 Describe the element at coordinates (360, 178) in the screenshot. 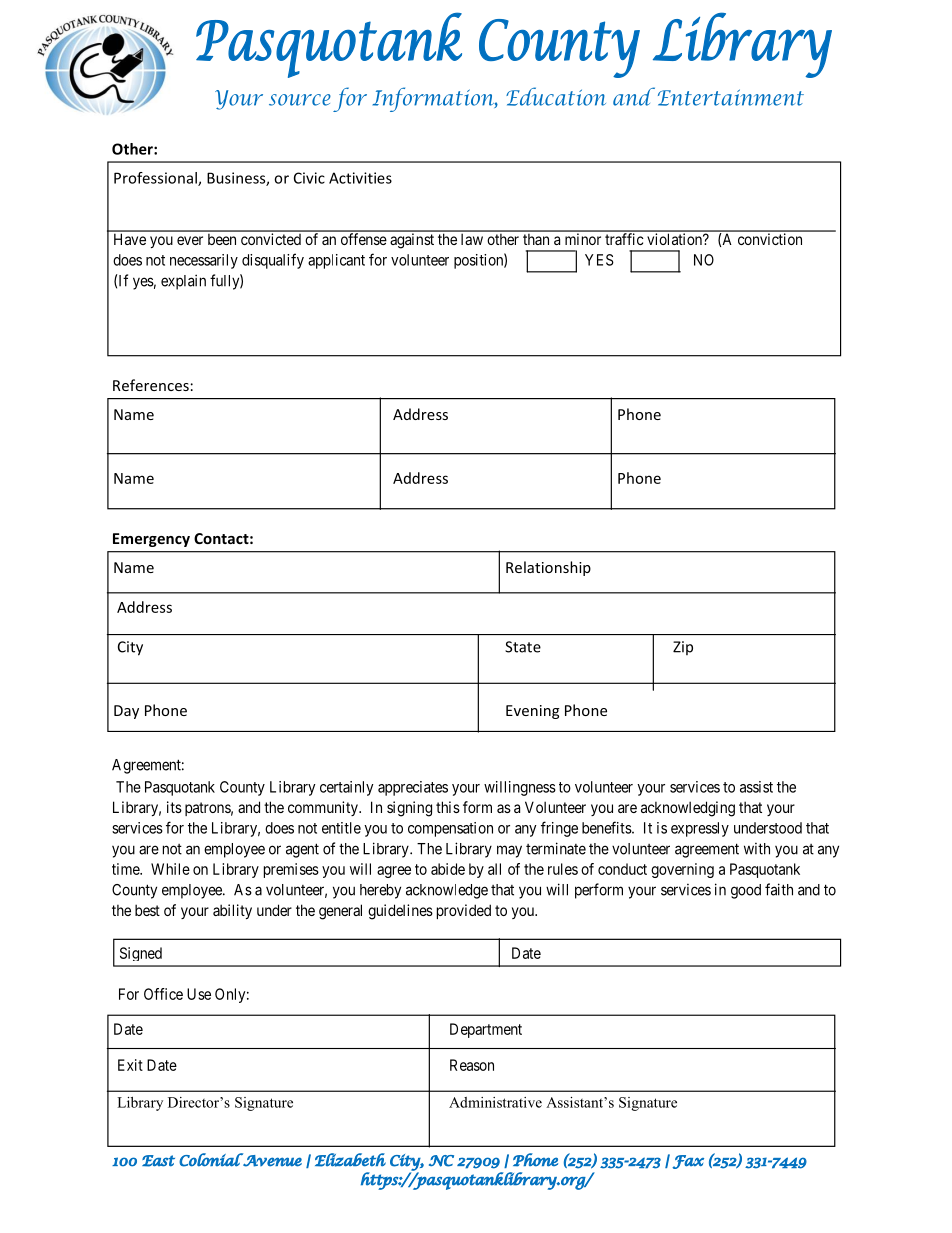

I see `Activities` at that location.
